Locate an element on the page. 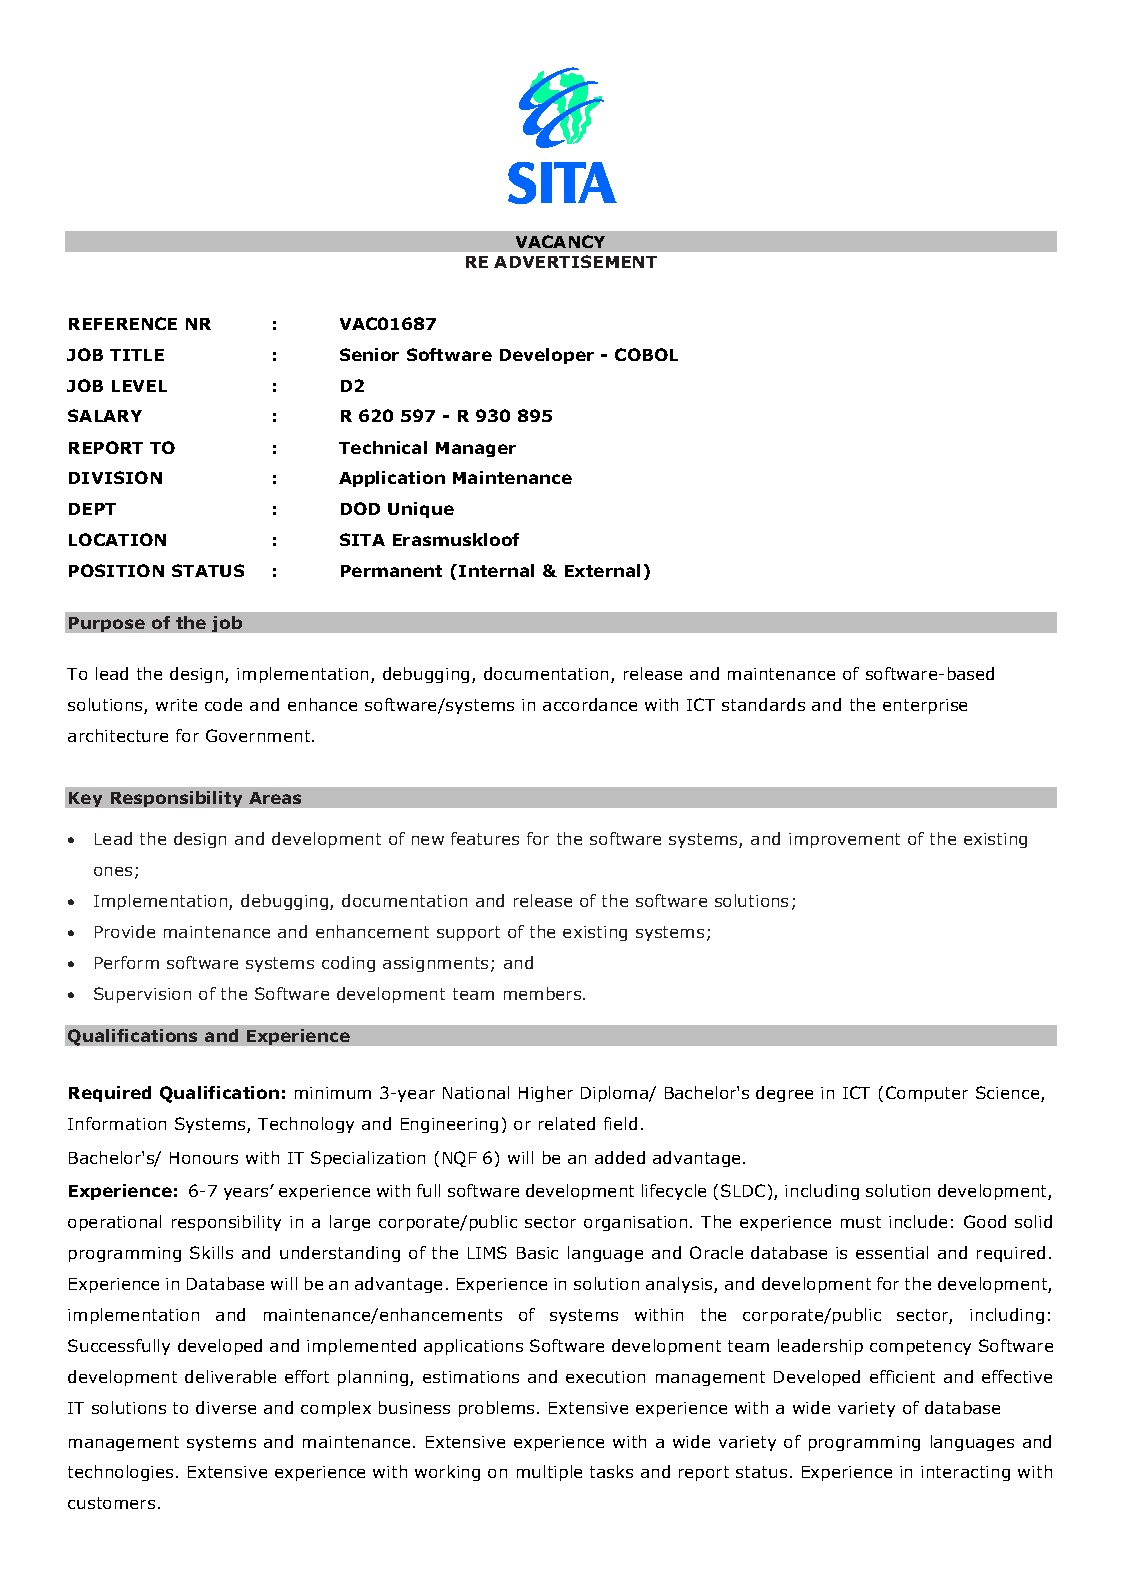 This page has width=1122, height=1586. ADVERTISEMENT is located at coordinates (575, 261).
